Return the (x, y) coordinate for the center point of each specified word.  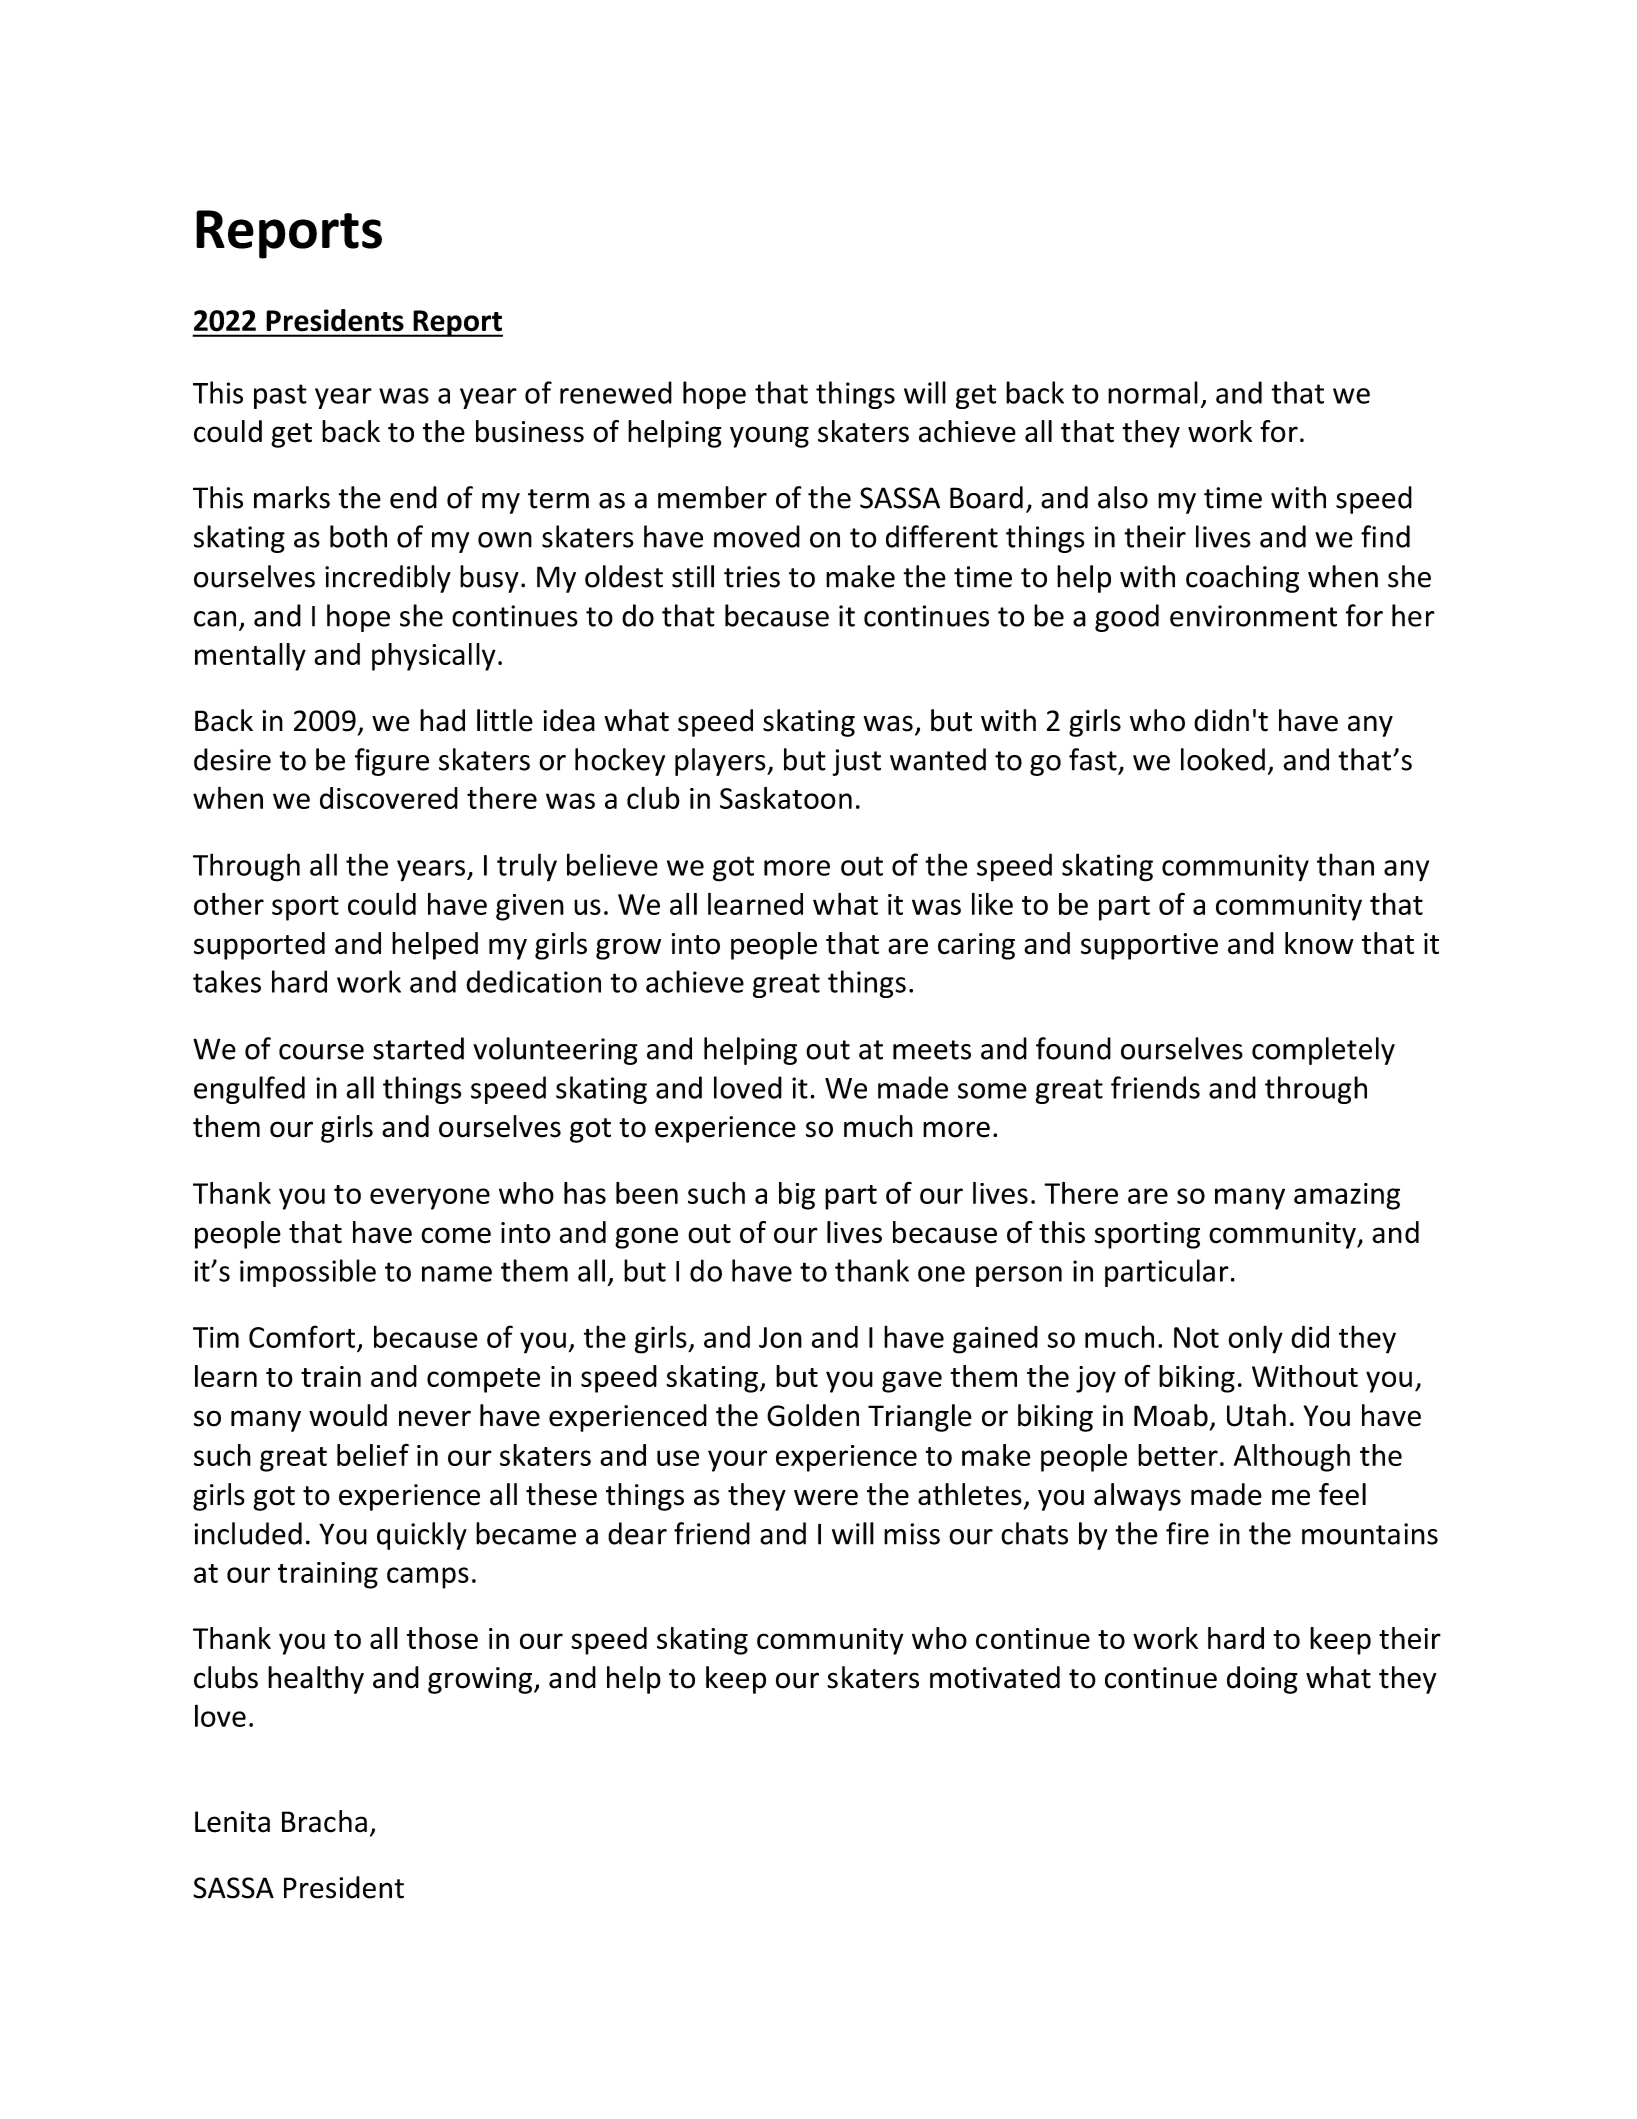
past (280, 396)
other (229, 904)
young (769, 437)
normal (1153, 392)
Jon (780, 1337)
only (1255, 1339)
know (1319, 943)
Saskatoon (786, 798)
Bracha (324, 1821)
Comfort (302, 1336)
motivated (995, 1677)
